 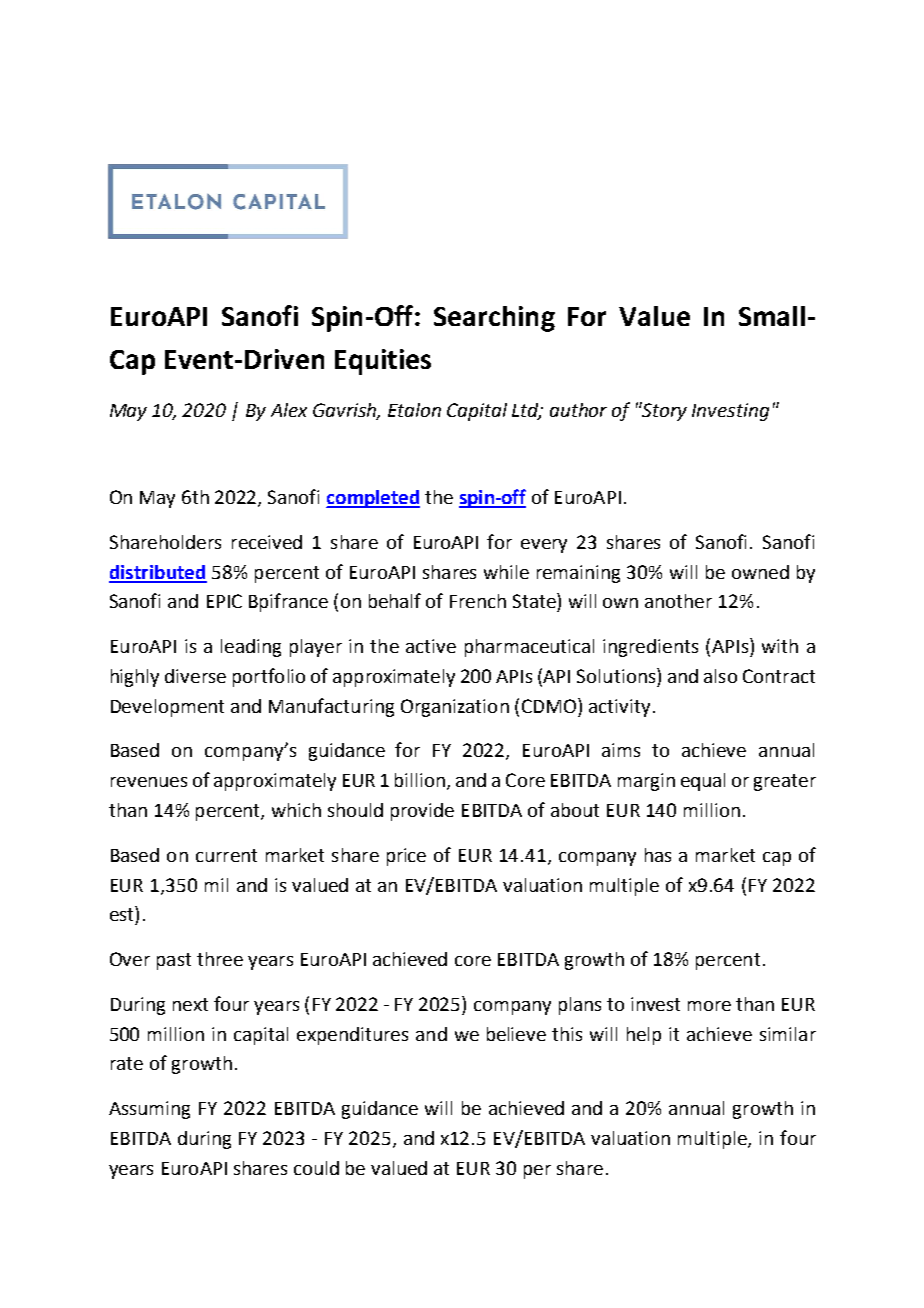 I want to click on Alex, so click(x=289, y=410).
